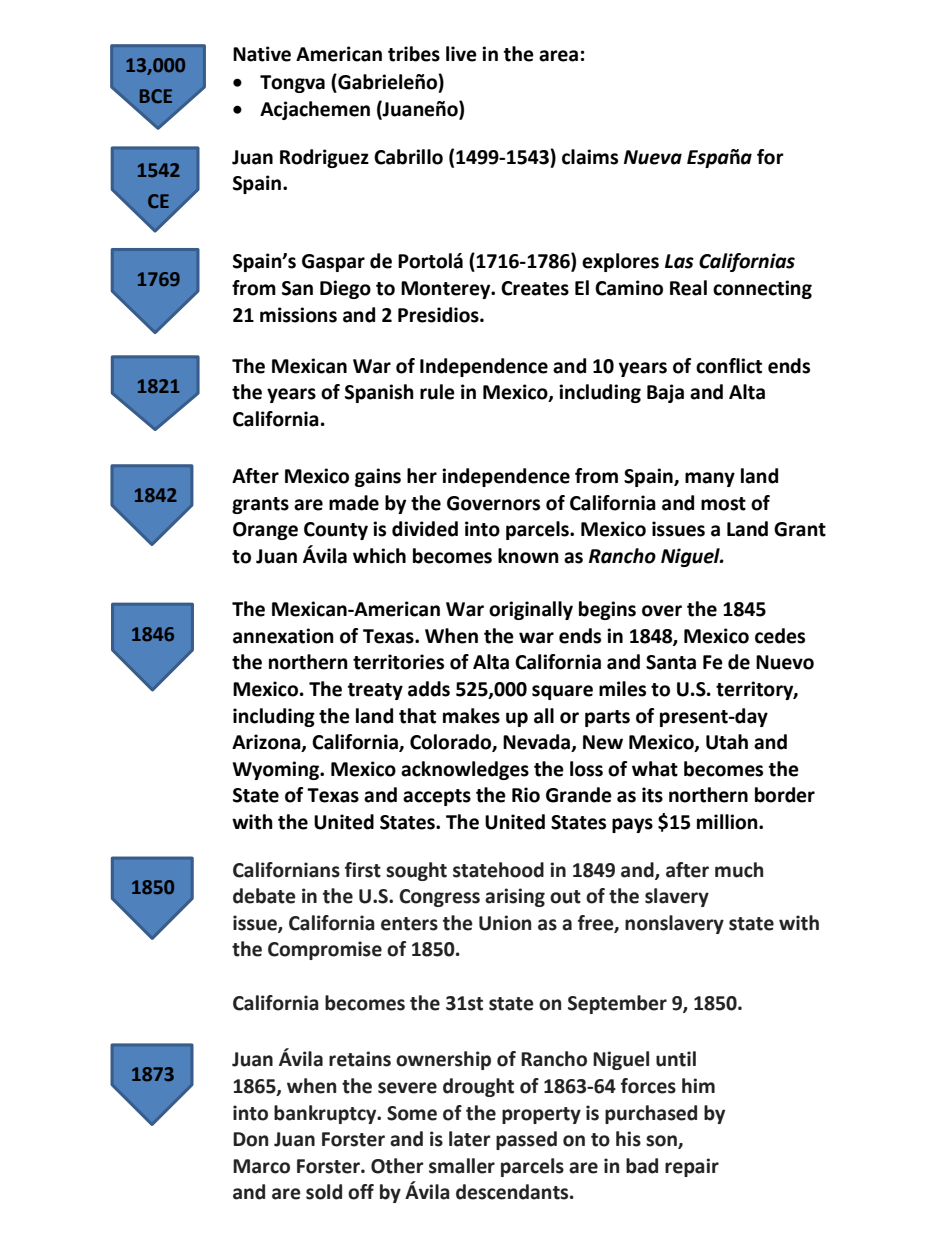  Describe the element at coordinates (531, 610) in the screenshot. I see `originally` at that location.
